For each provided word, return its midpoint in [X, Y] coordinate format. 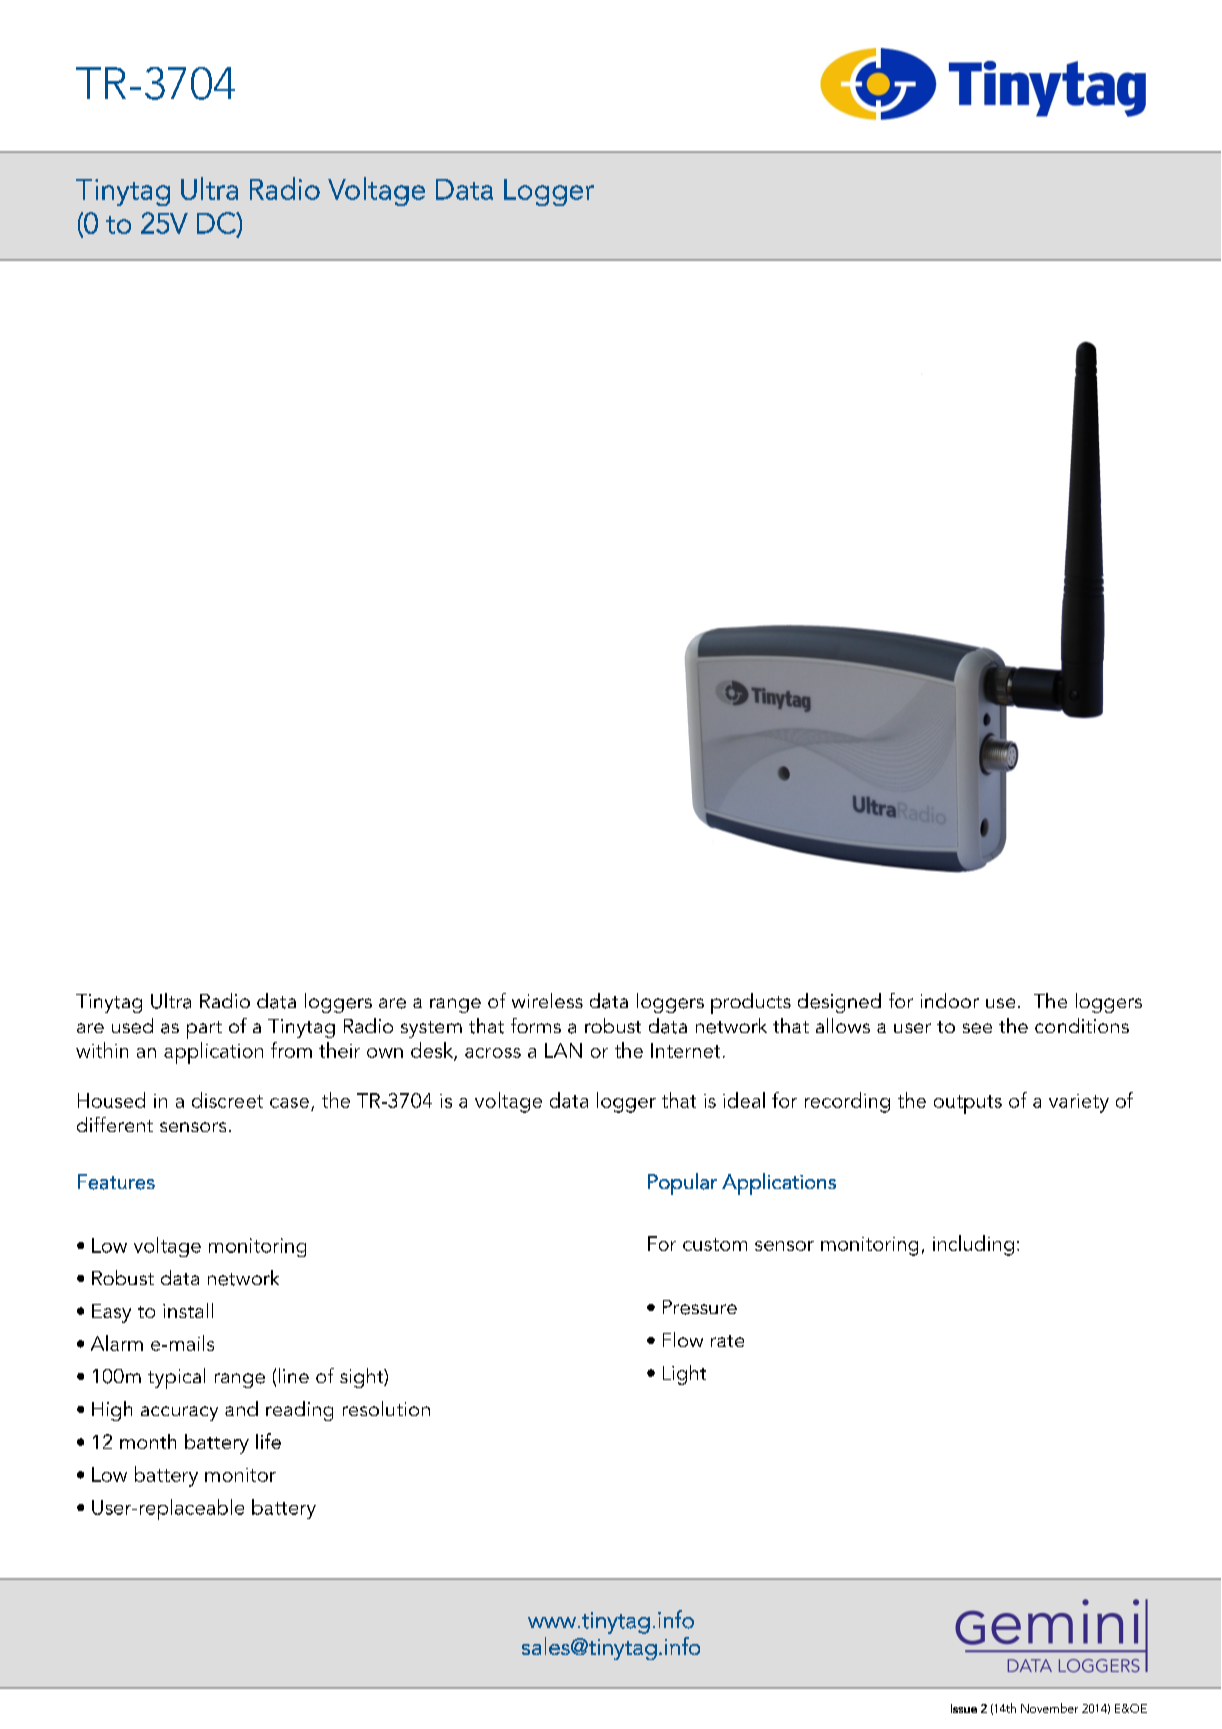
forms [536, 1025]
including [973, 1245]
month [148, 1441]
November [1049, 1708]
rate [727, 1341]
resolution [386, 1408]
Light [684, 1375]
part [204, 1030]
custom [715, 1244]
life [268, 1441]
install [188, 1310]
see [977, 1028]
